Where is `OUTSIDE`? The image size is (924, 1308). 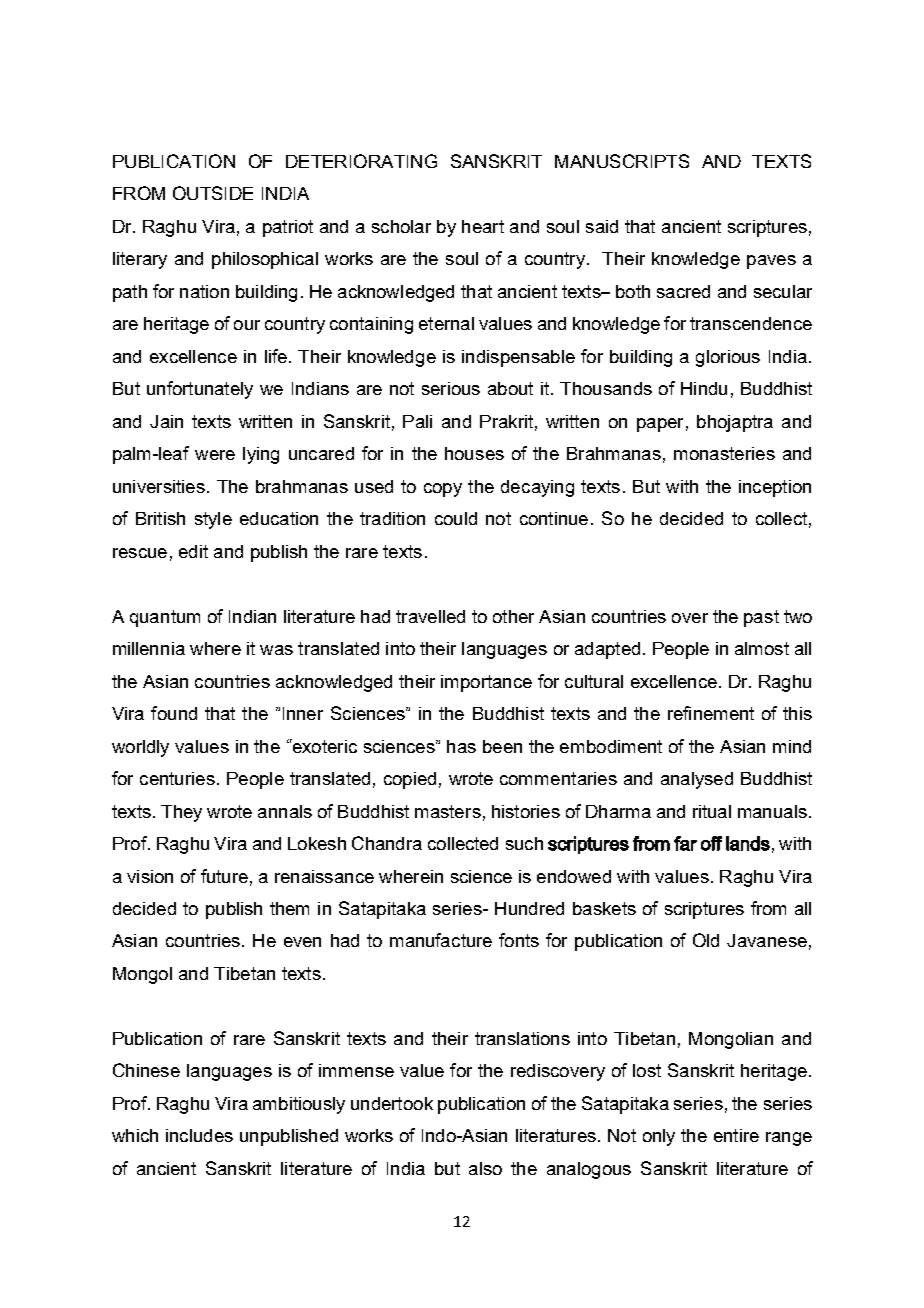 OUTSIDE is located at coordinates (213, 193).
